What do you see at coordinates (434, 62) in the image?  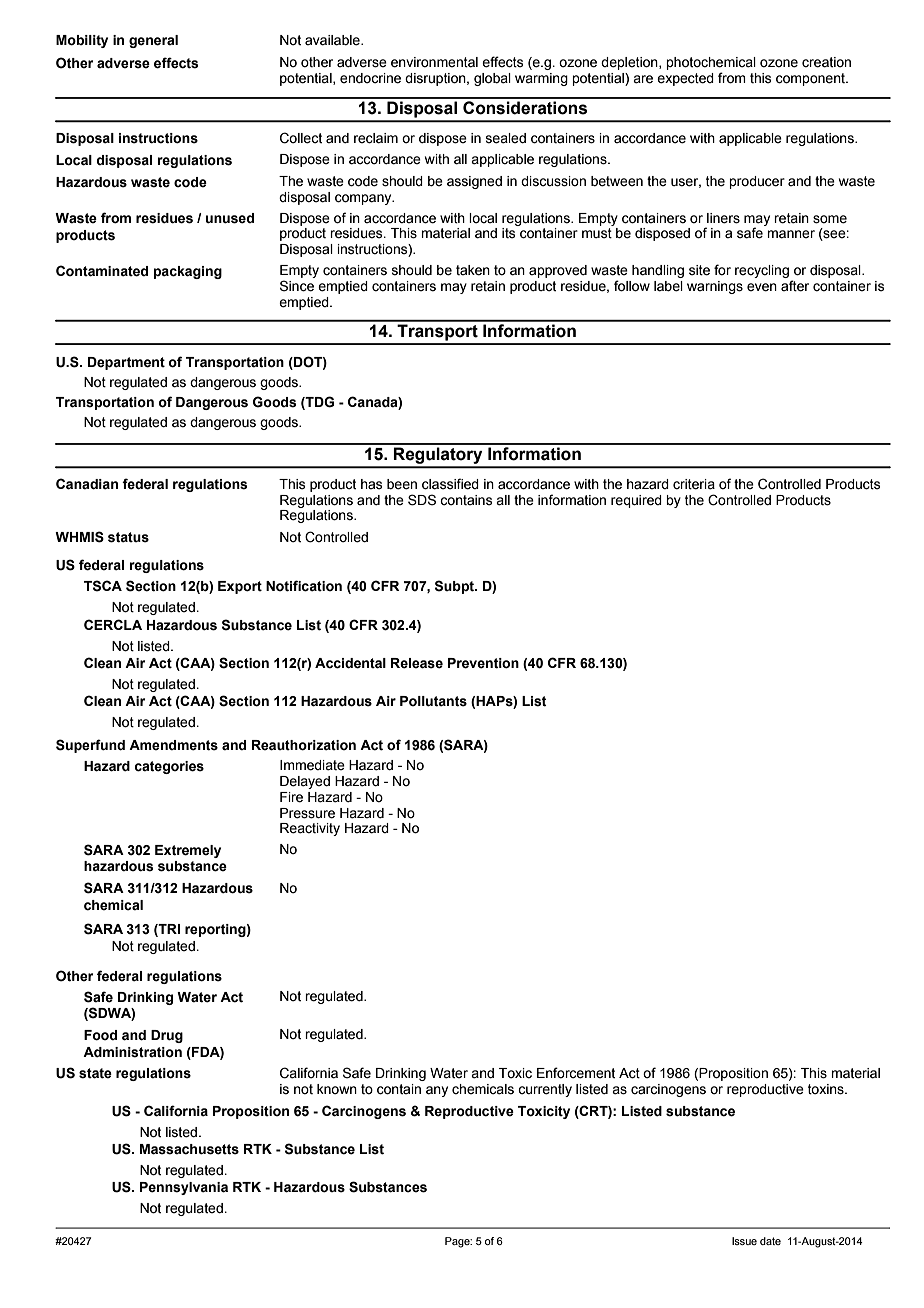 I see `environmental` at bounding box center [434, 62].
